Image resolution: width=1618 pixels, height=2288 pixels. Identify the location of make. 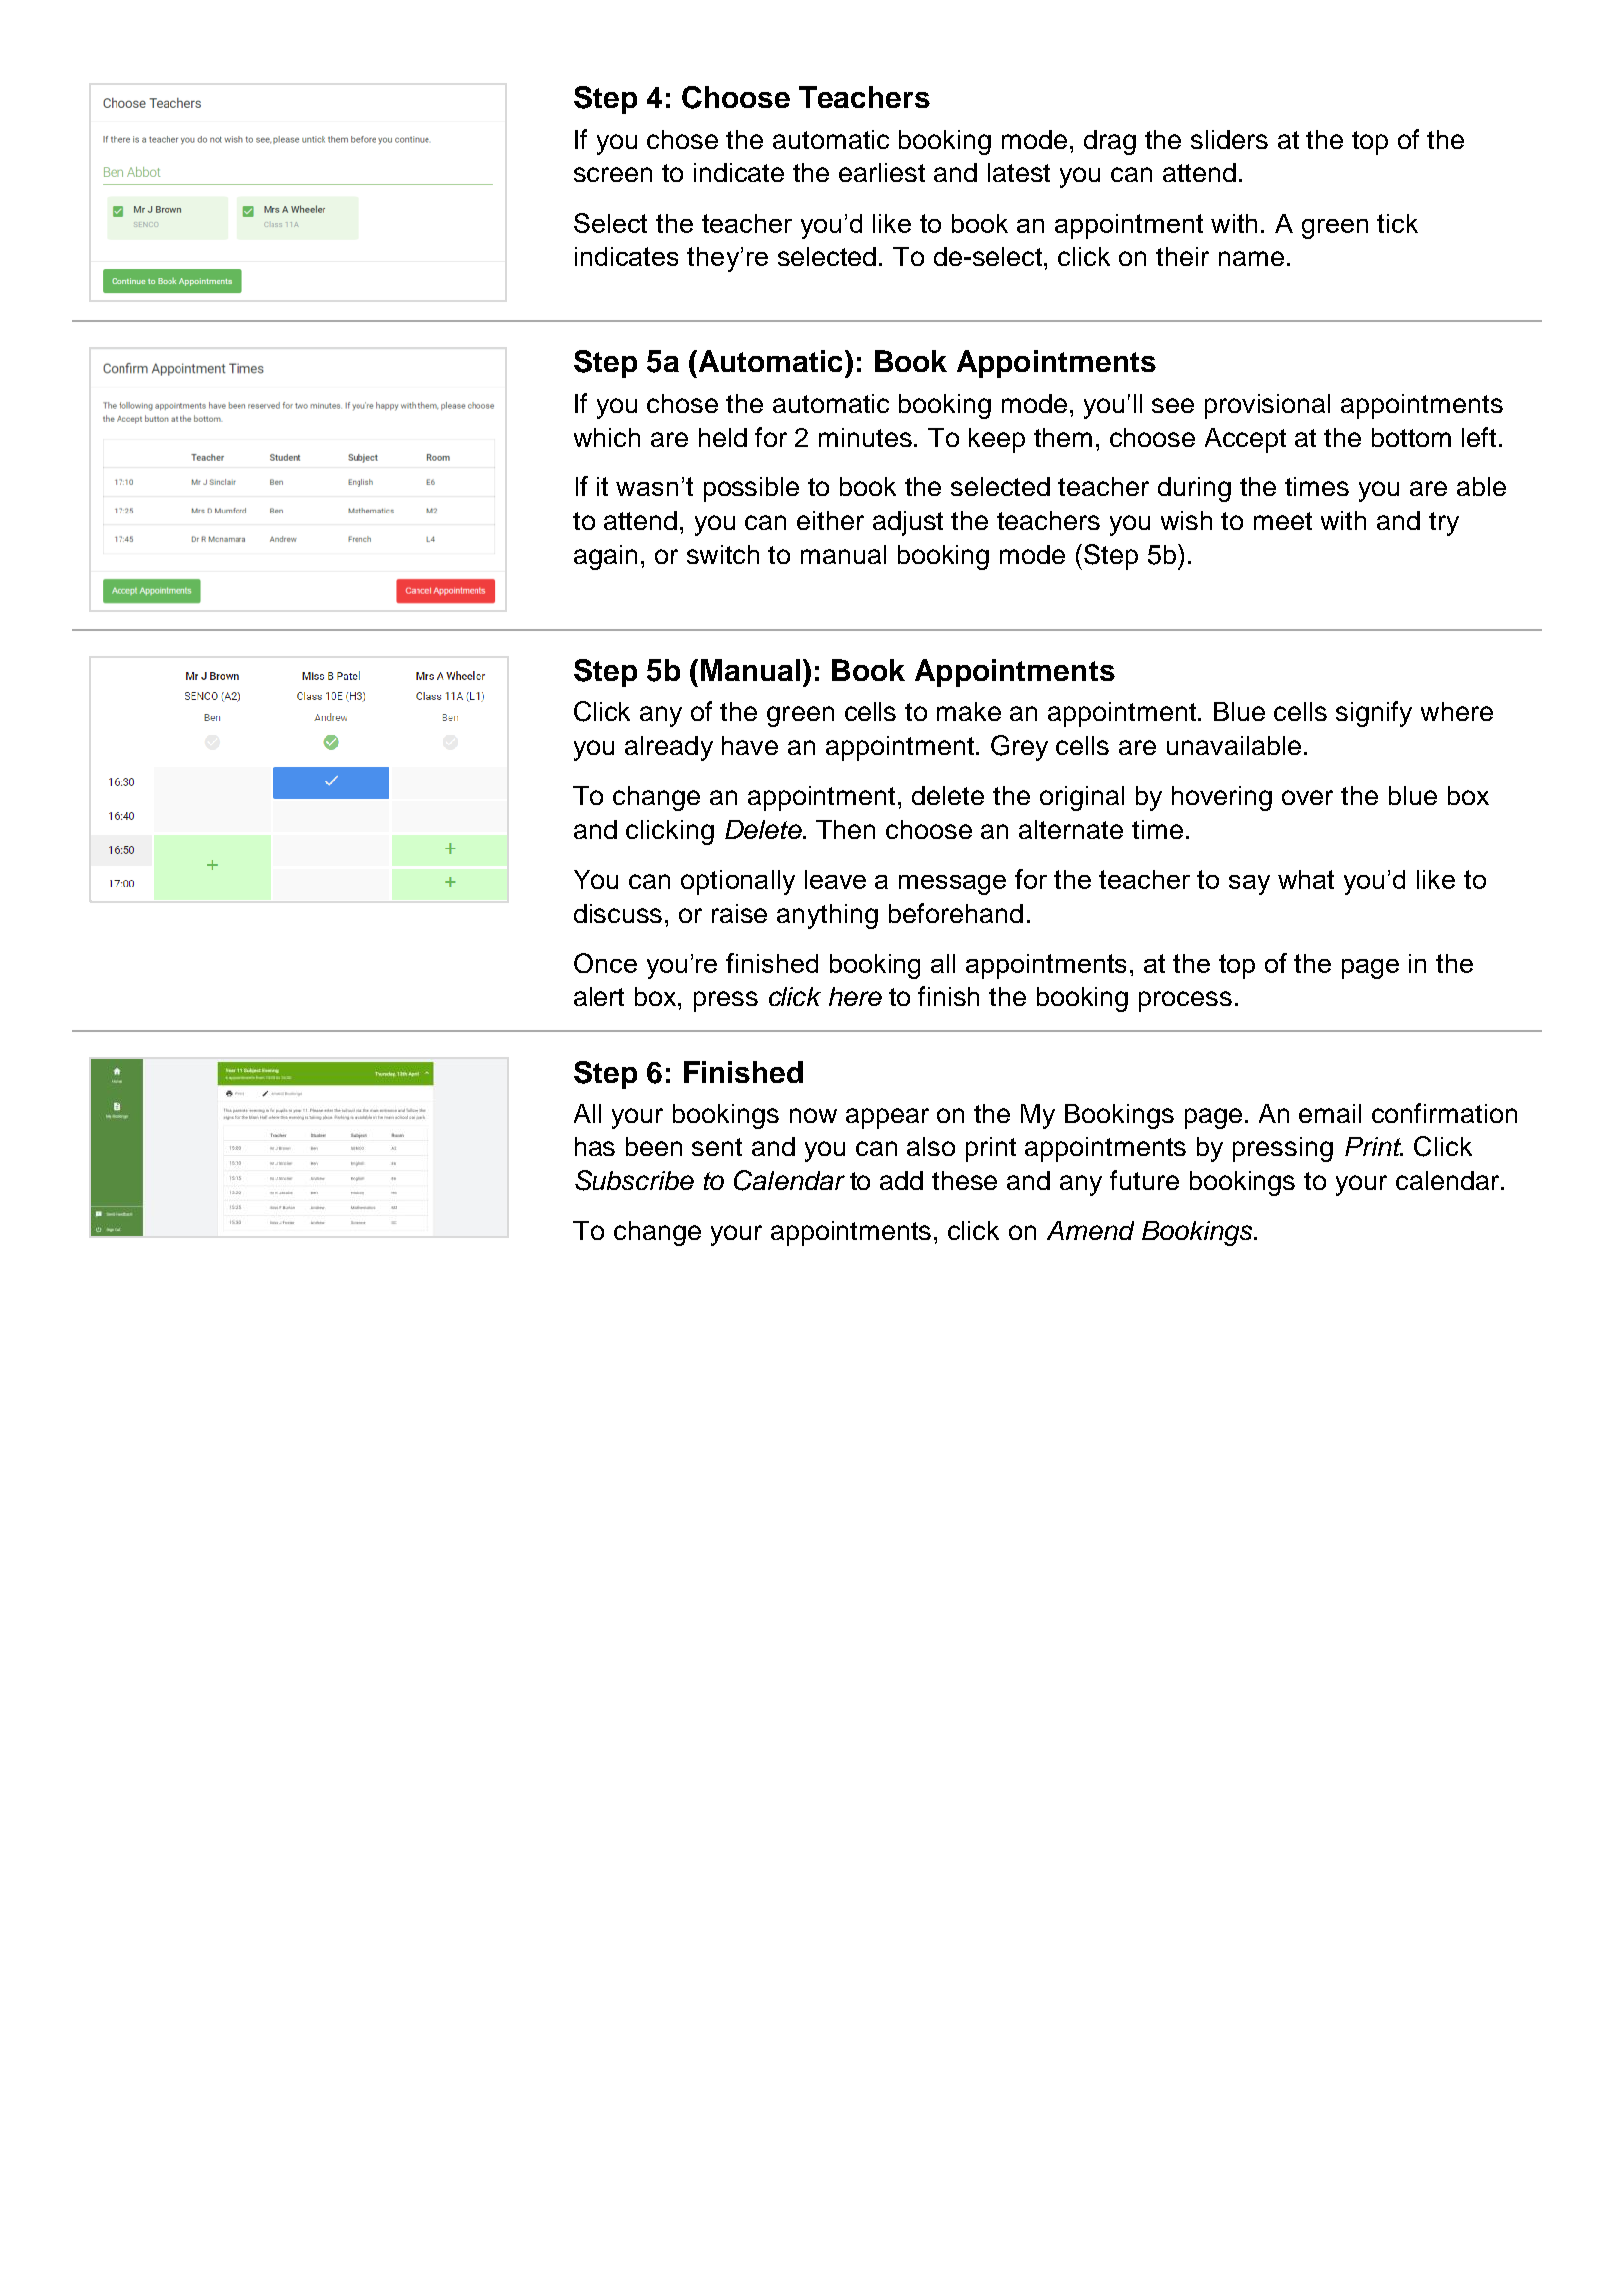
(969, 711).
